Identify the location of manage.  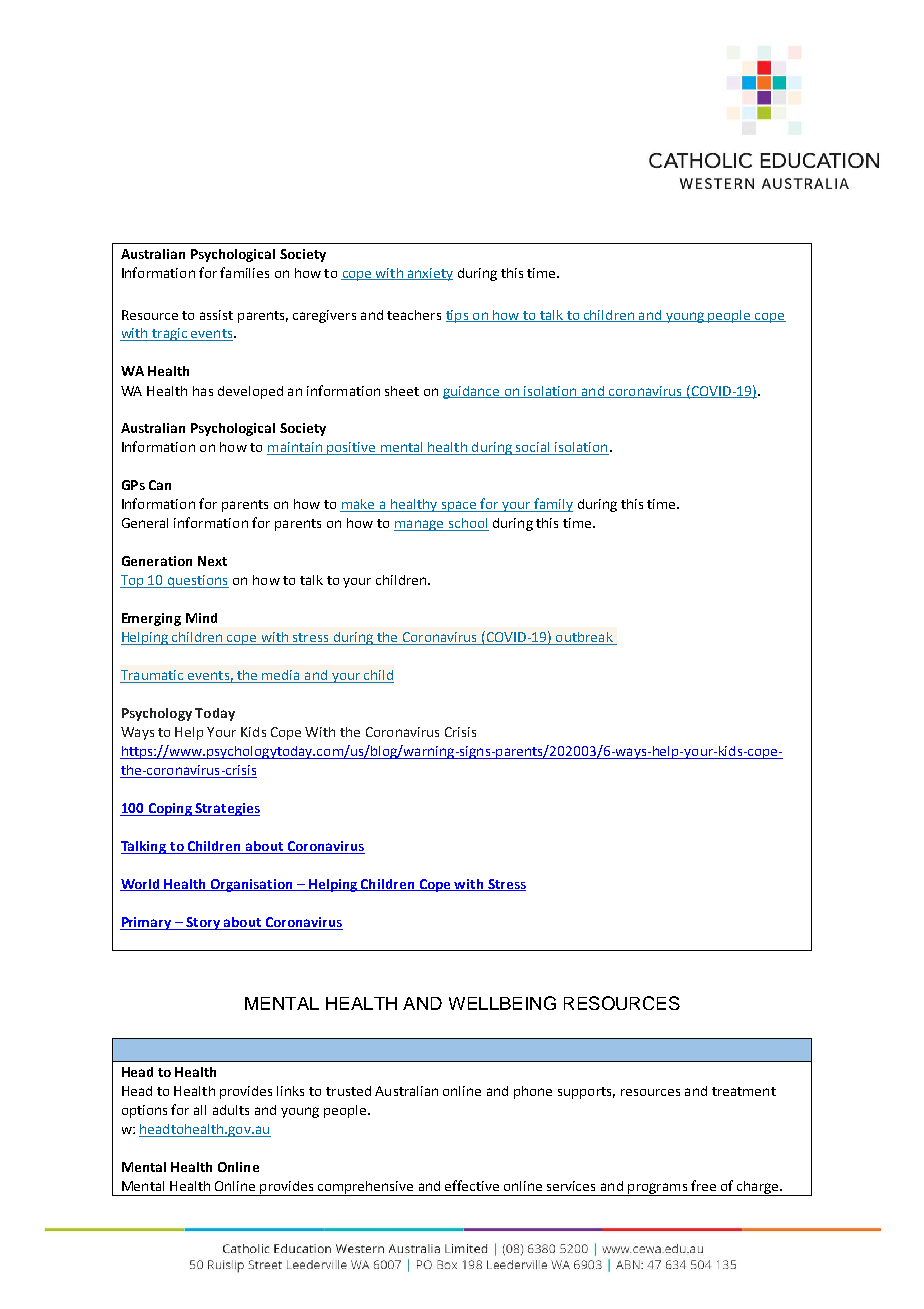
(420, 525).
